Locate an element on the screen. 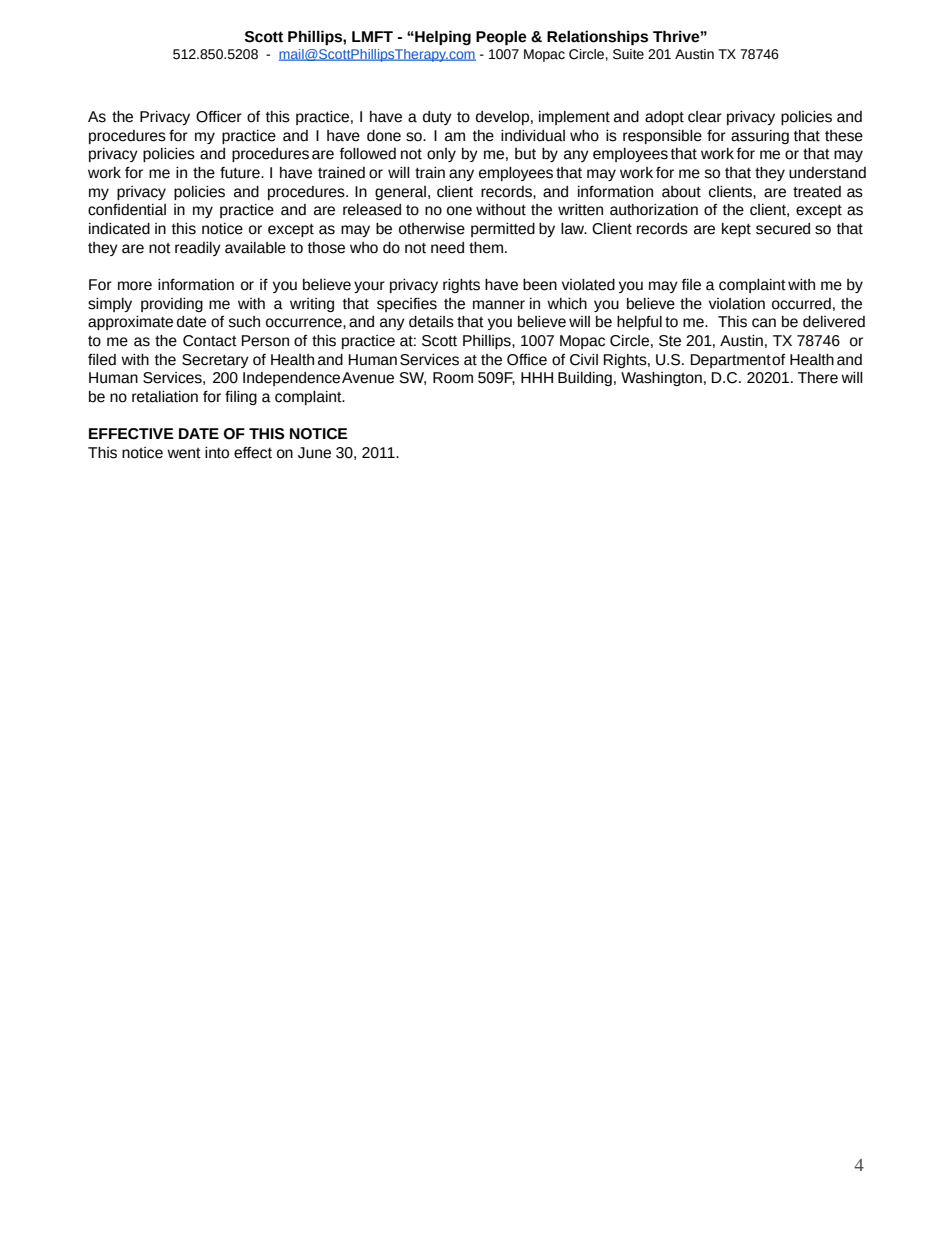  Contact is located at coordinates (210, 341).
